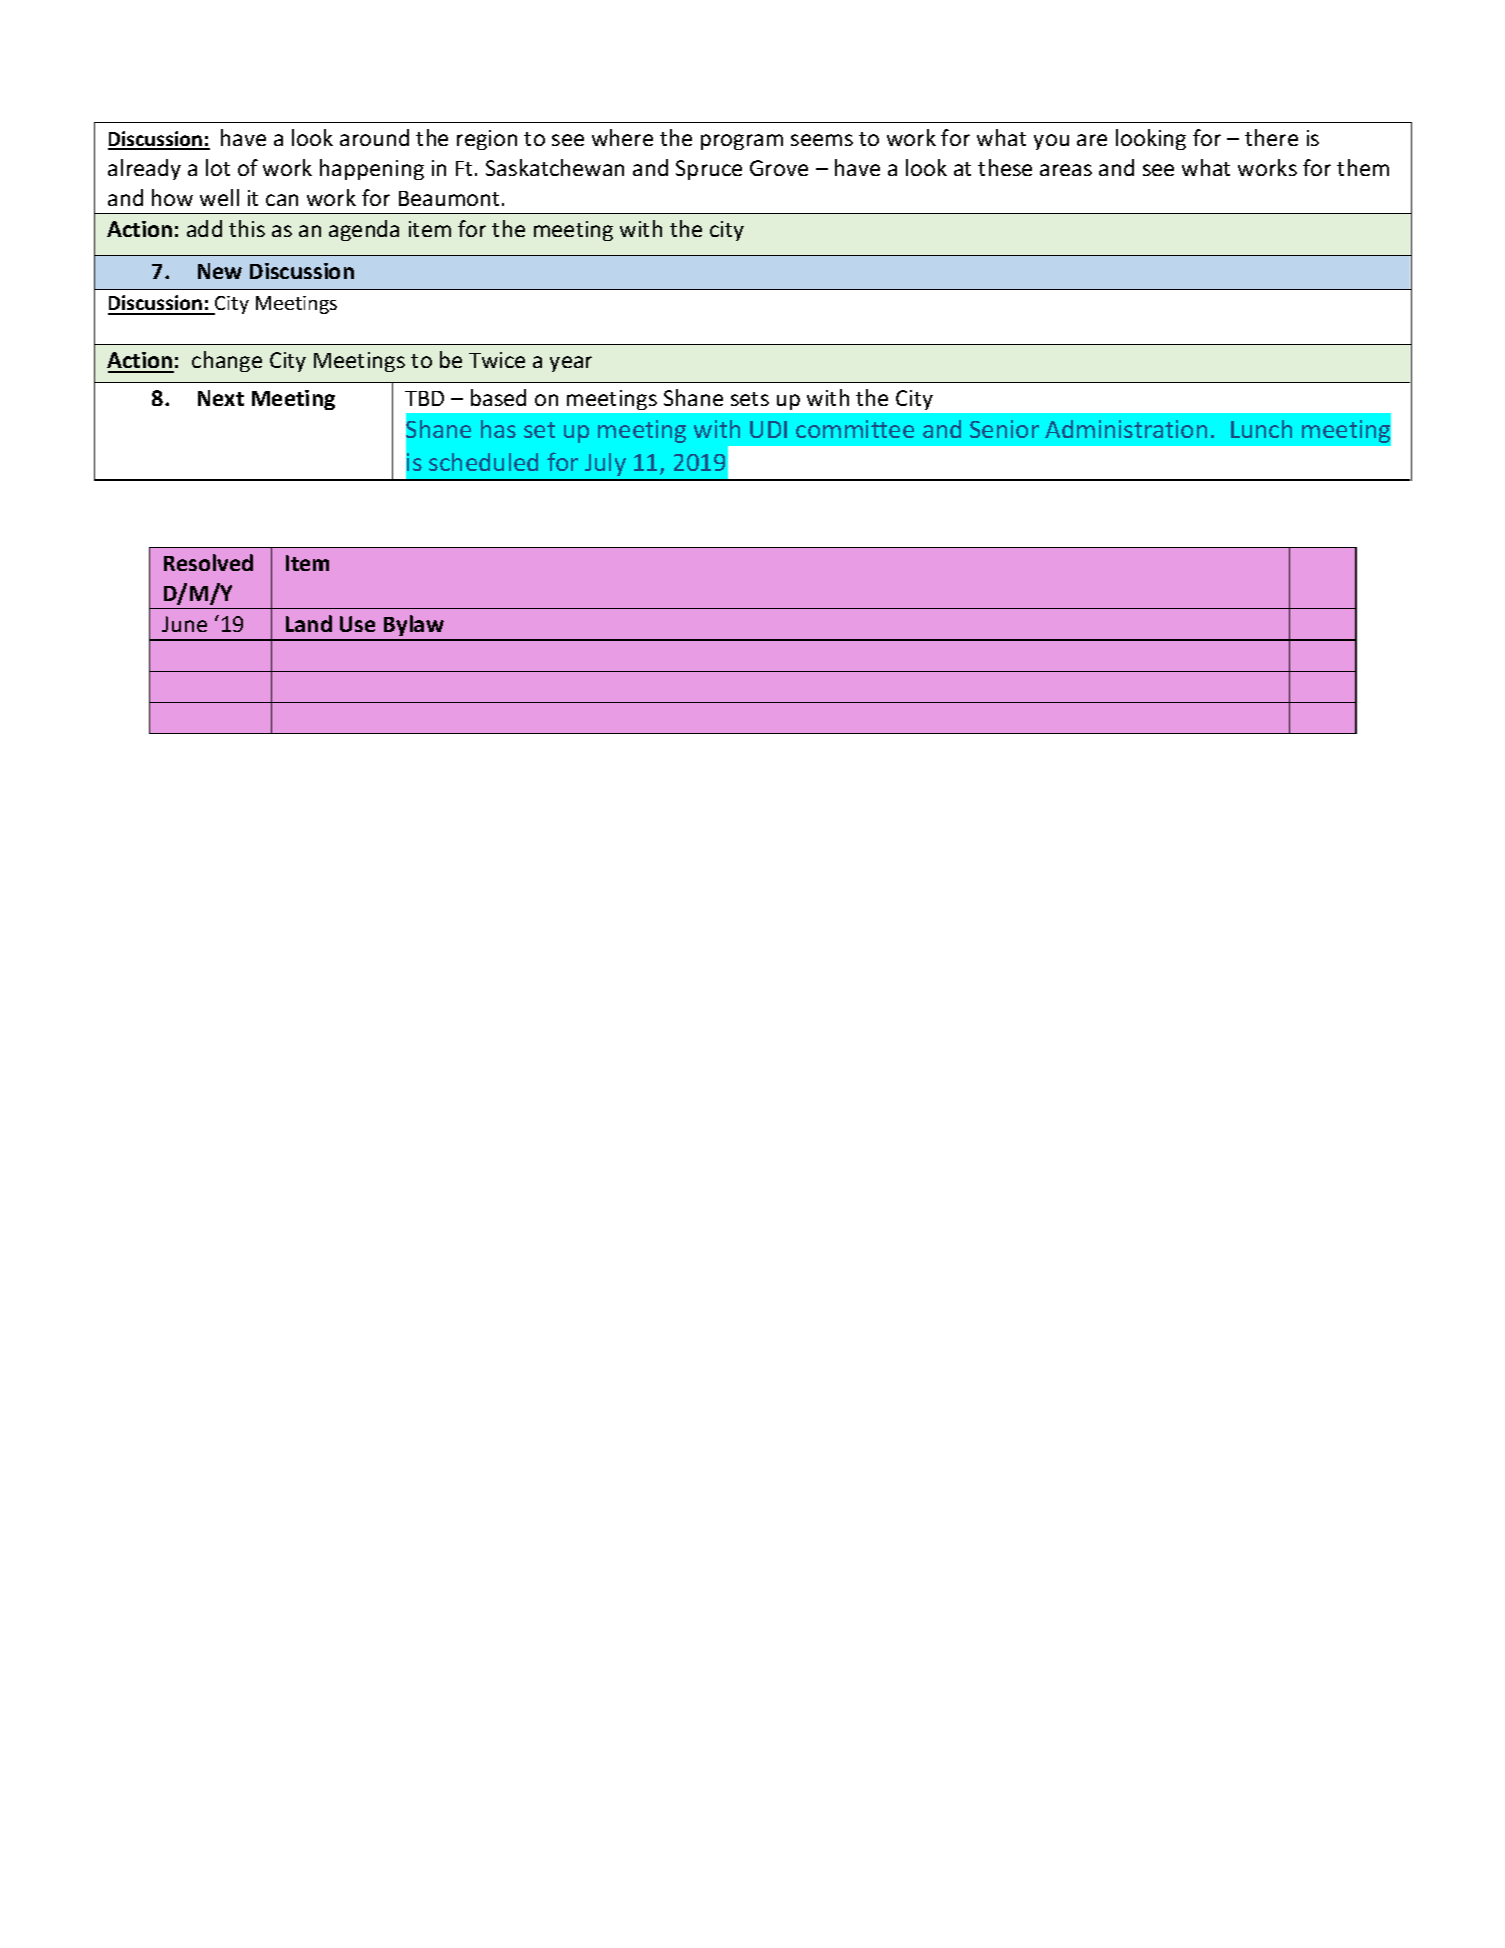  I want to click on agenda, so click(364, 230).
